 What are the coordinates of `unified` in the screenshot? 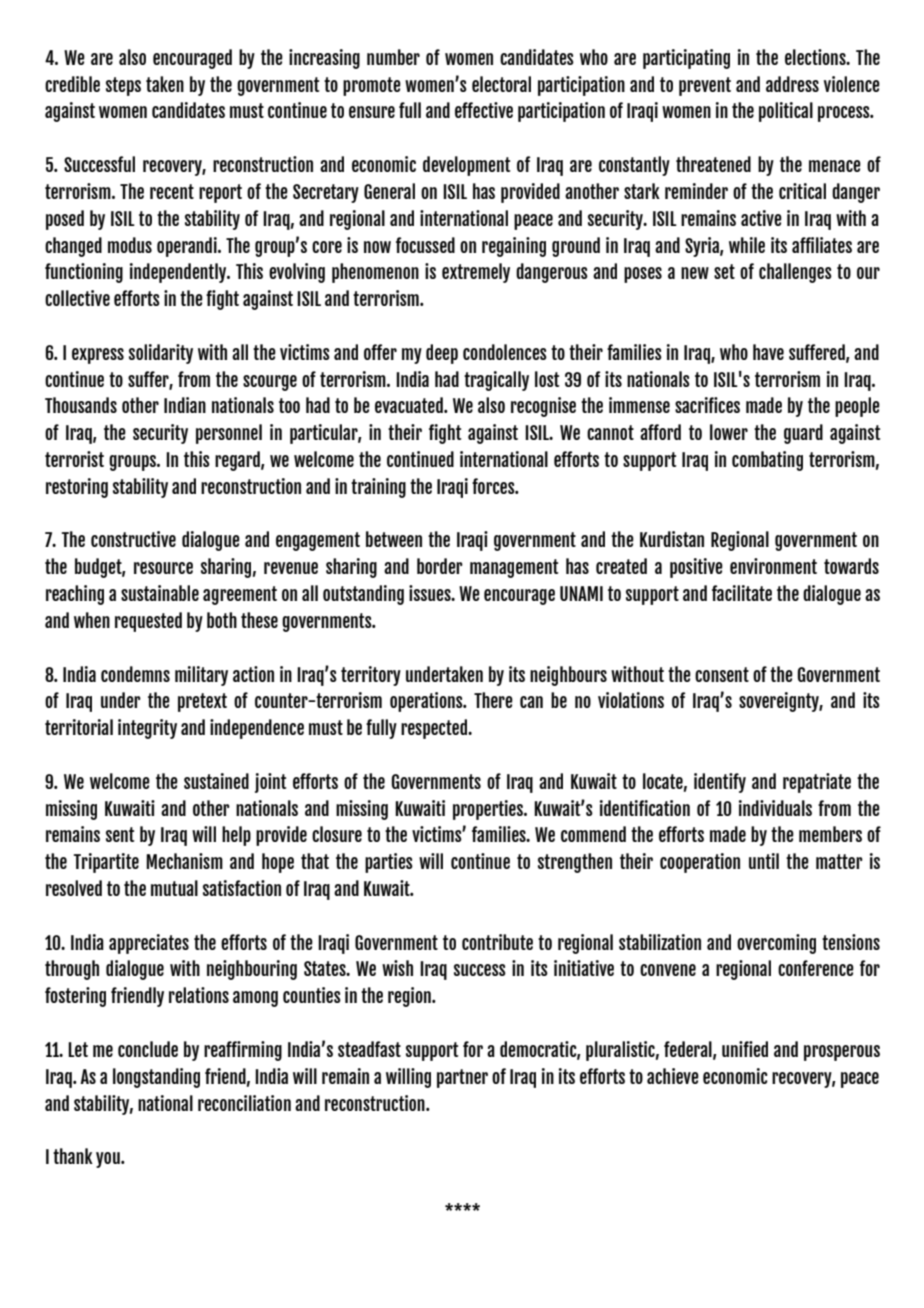 It's located at (745, 1049).
